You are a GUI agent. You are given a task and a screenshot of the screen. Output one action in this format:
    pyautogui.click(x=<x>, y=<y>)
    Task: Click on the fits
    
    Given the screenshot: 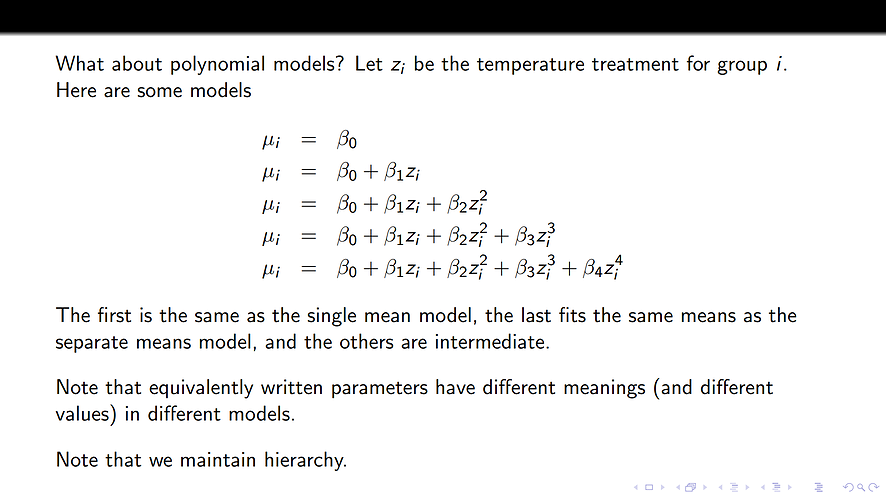 What is the action you would take?
    pyautogui.click(x=572, y=315)
